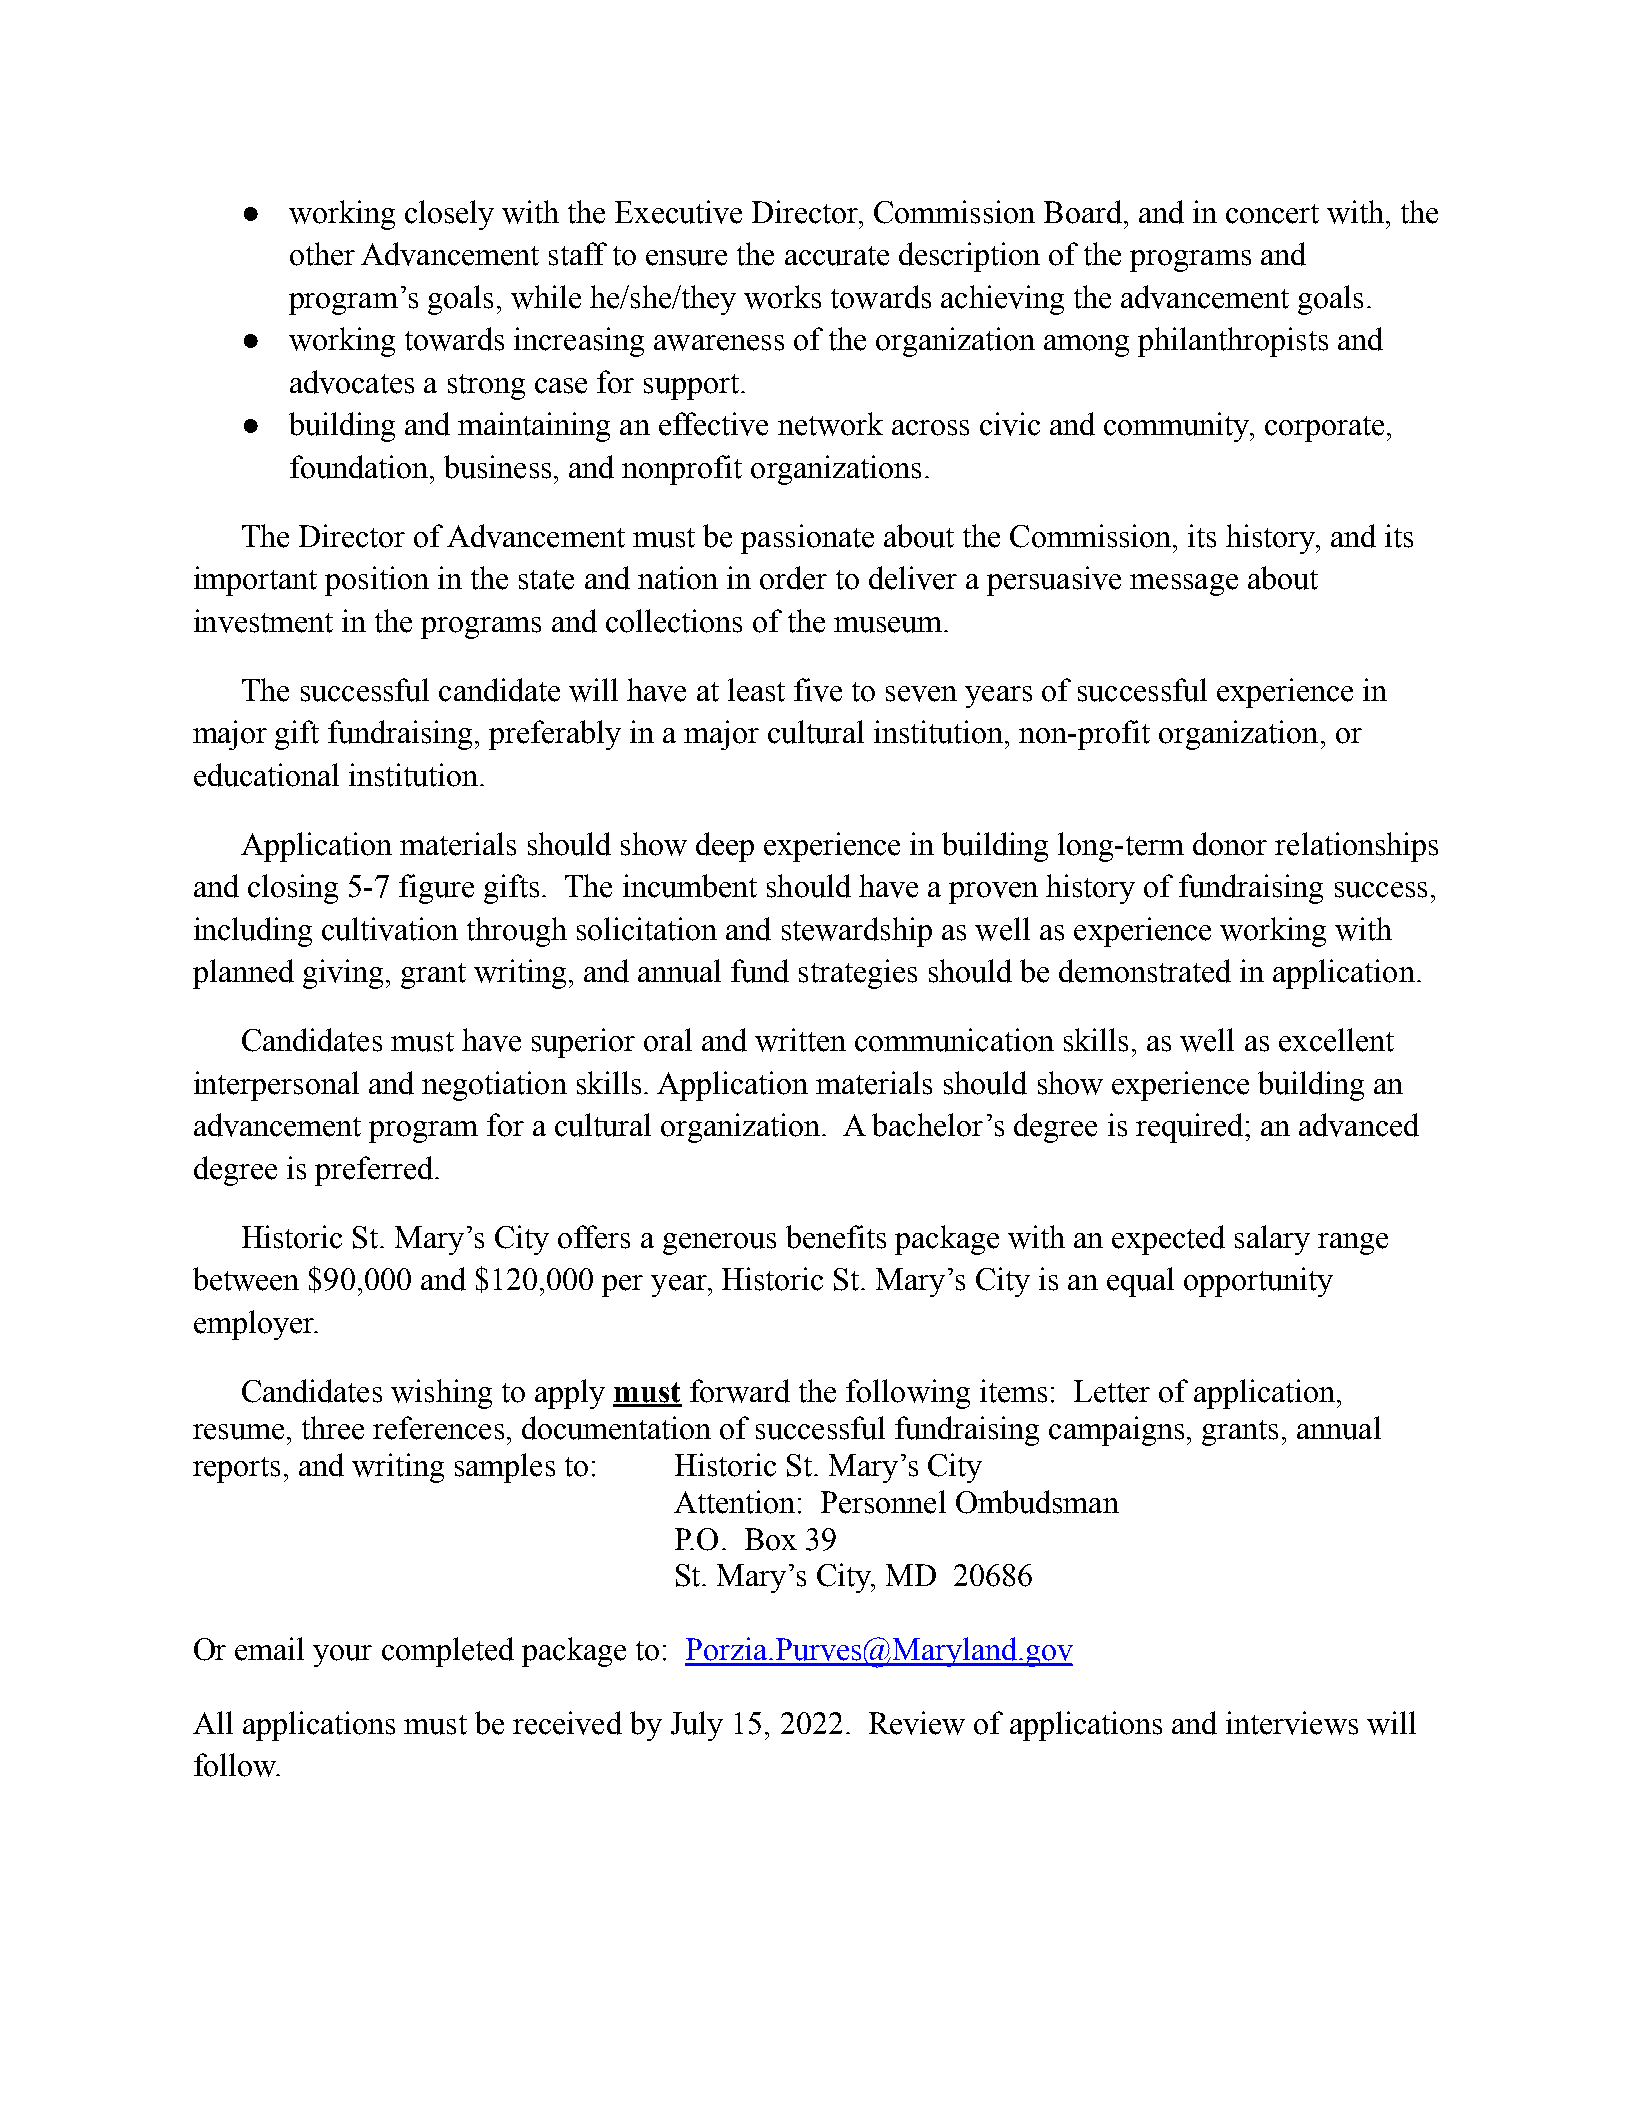  Describe the element at coordinates (322, 254) in the page. I see `other` at that location.
